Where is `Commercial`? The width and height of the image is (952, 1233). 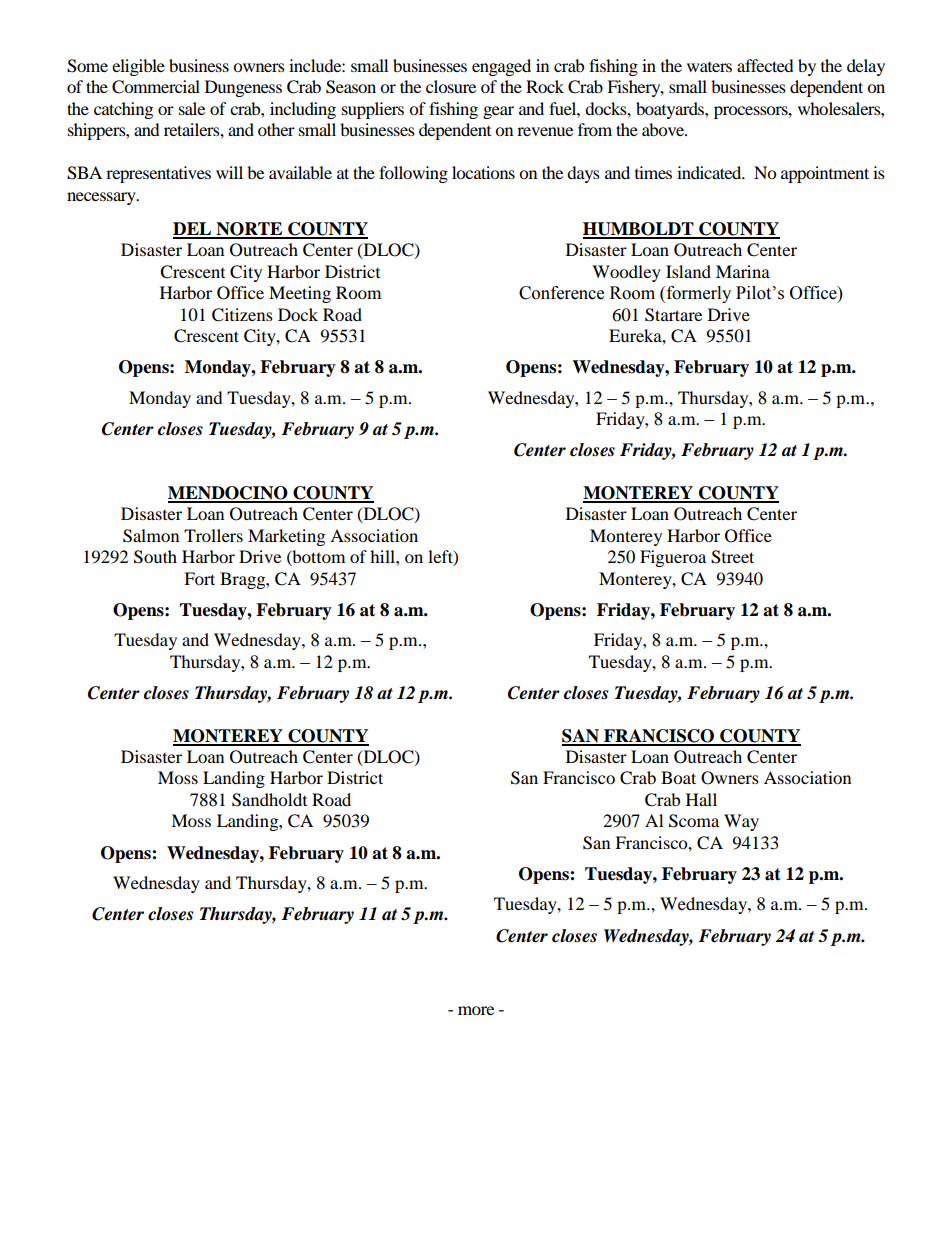
Commercial is located at coordinates (156, 87).
